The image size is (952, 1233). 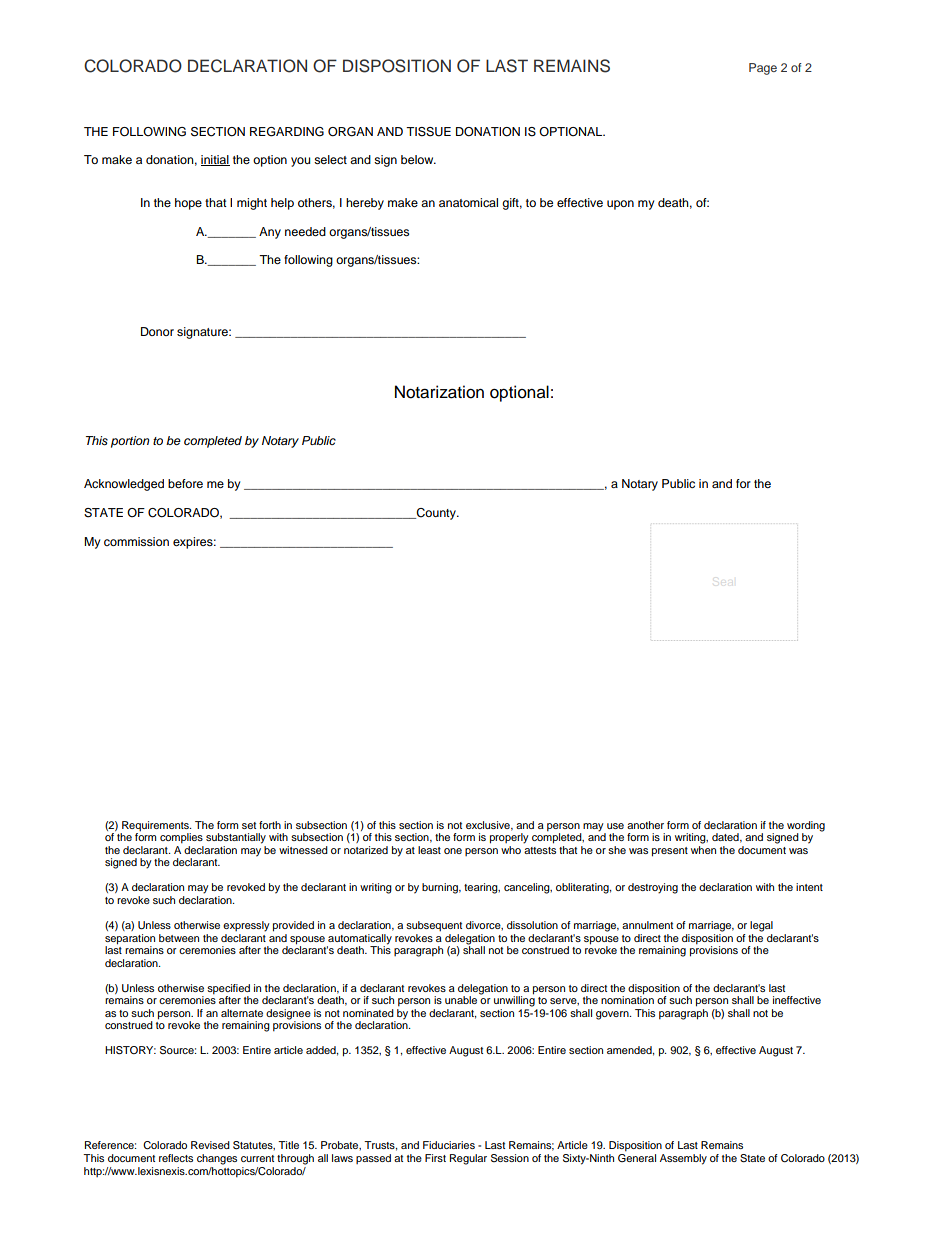 What do you see at coordinates (645, 825) in the document?
I see `another` at bounding box center [645, 825].
